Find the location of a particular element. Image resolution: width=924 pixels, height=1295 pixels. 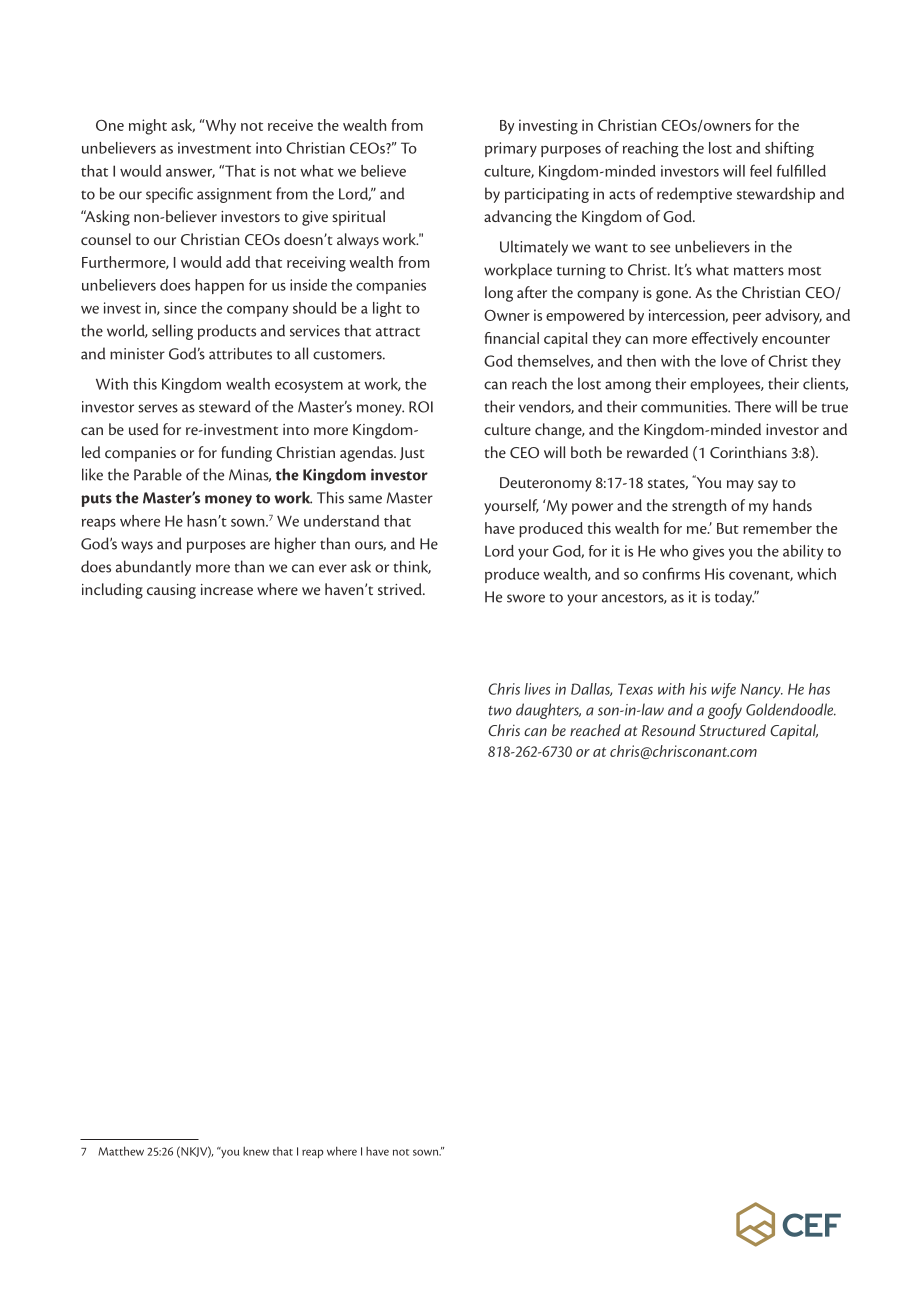

swore is located at coordinates (526, 598).
